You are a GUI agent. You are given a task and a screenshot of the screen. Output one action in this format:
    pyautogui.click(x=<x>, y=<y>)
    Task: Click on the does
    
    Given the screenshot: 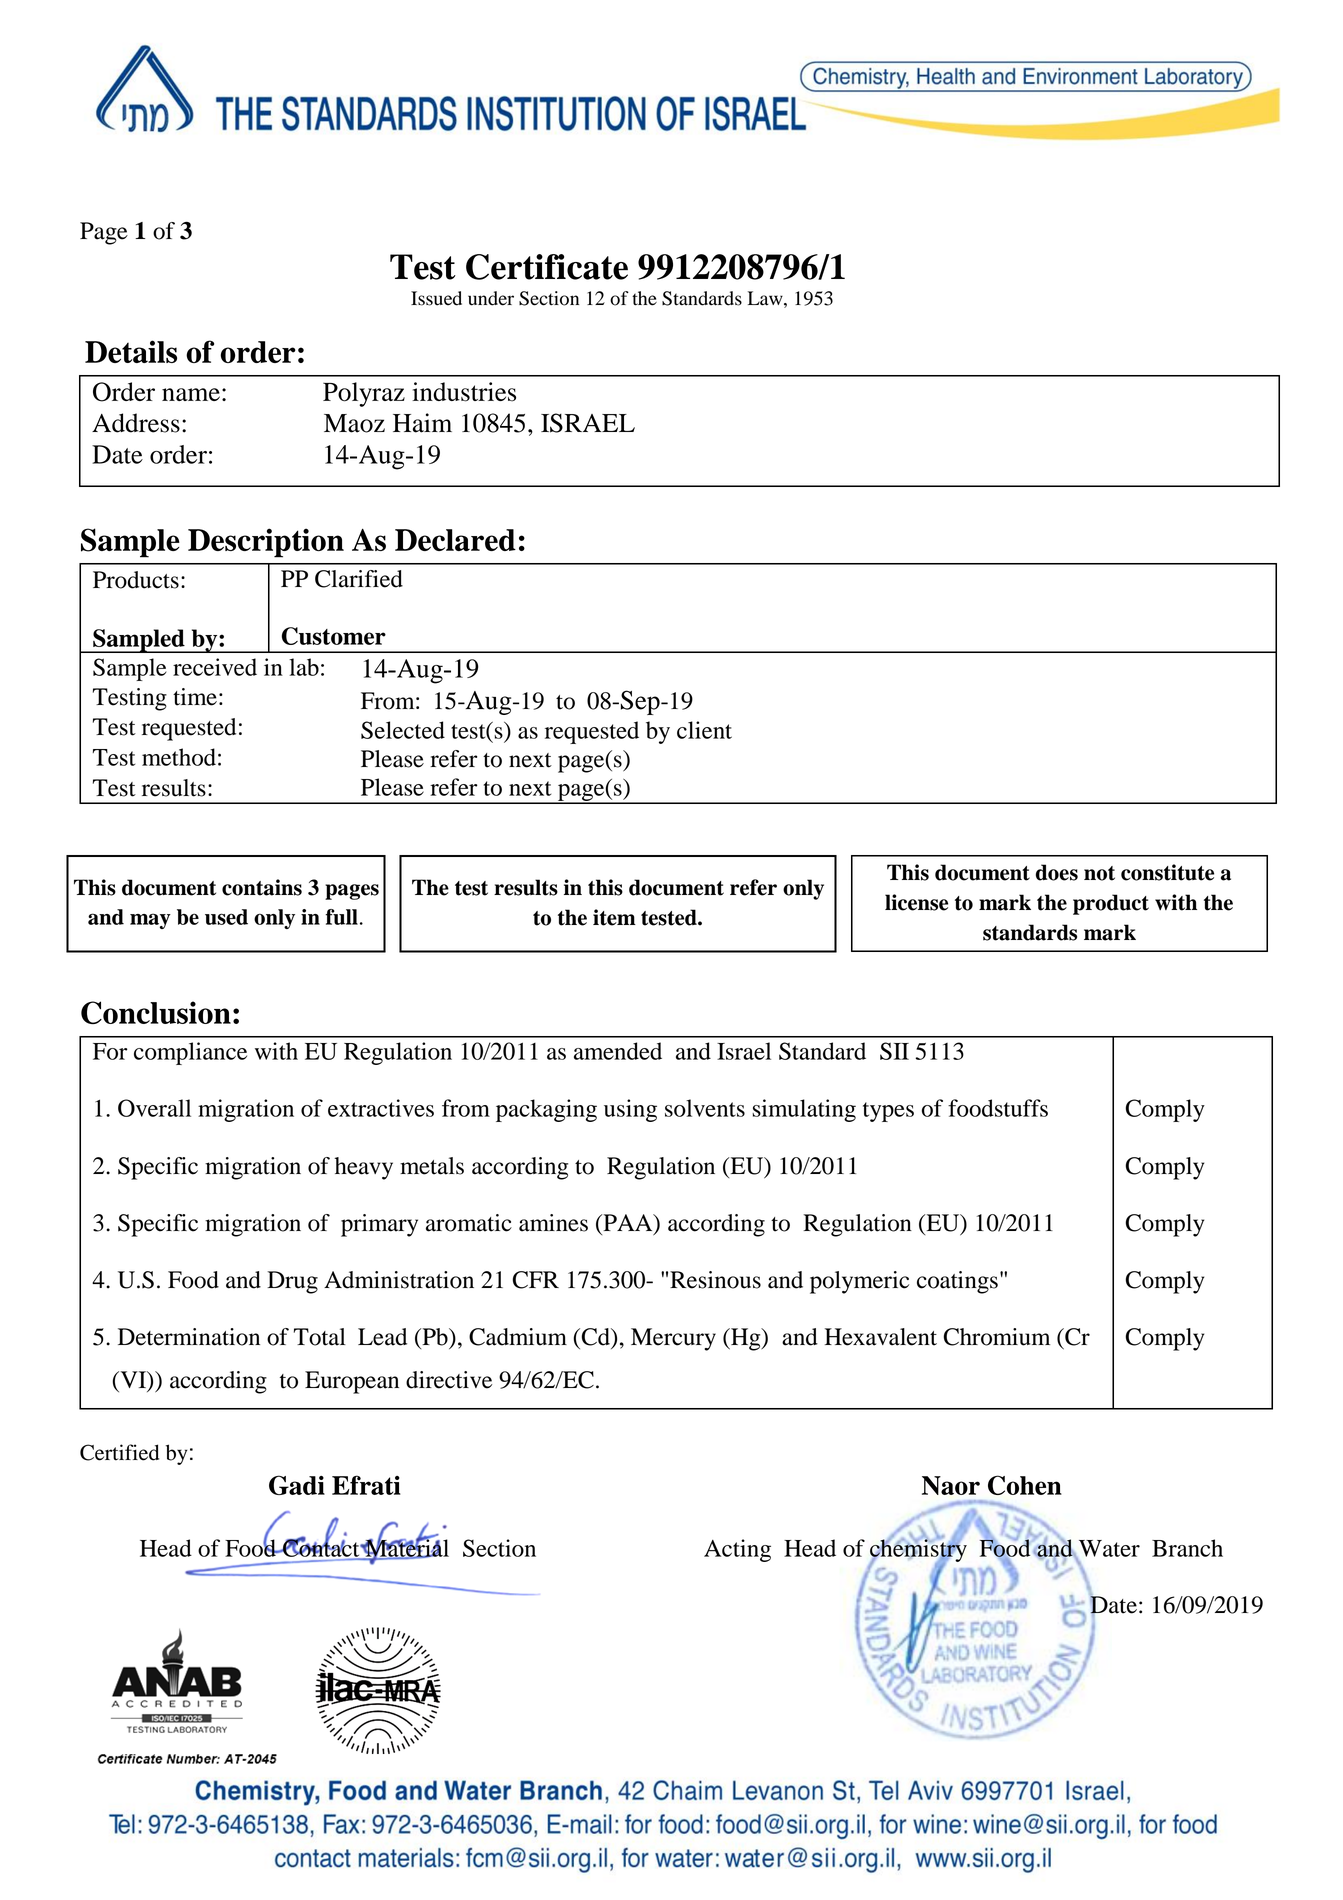 What is the action you would take?
    pyautogui.click(x=1057, y=872)
